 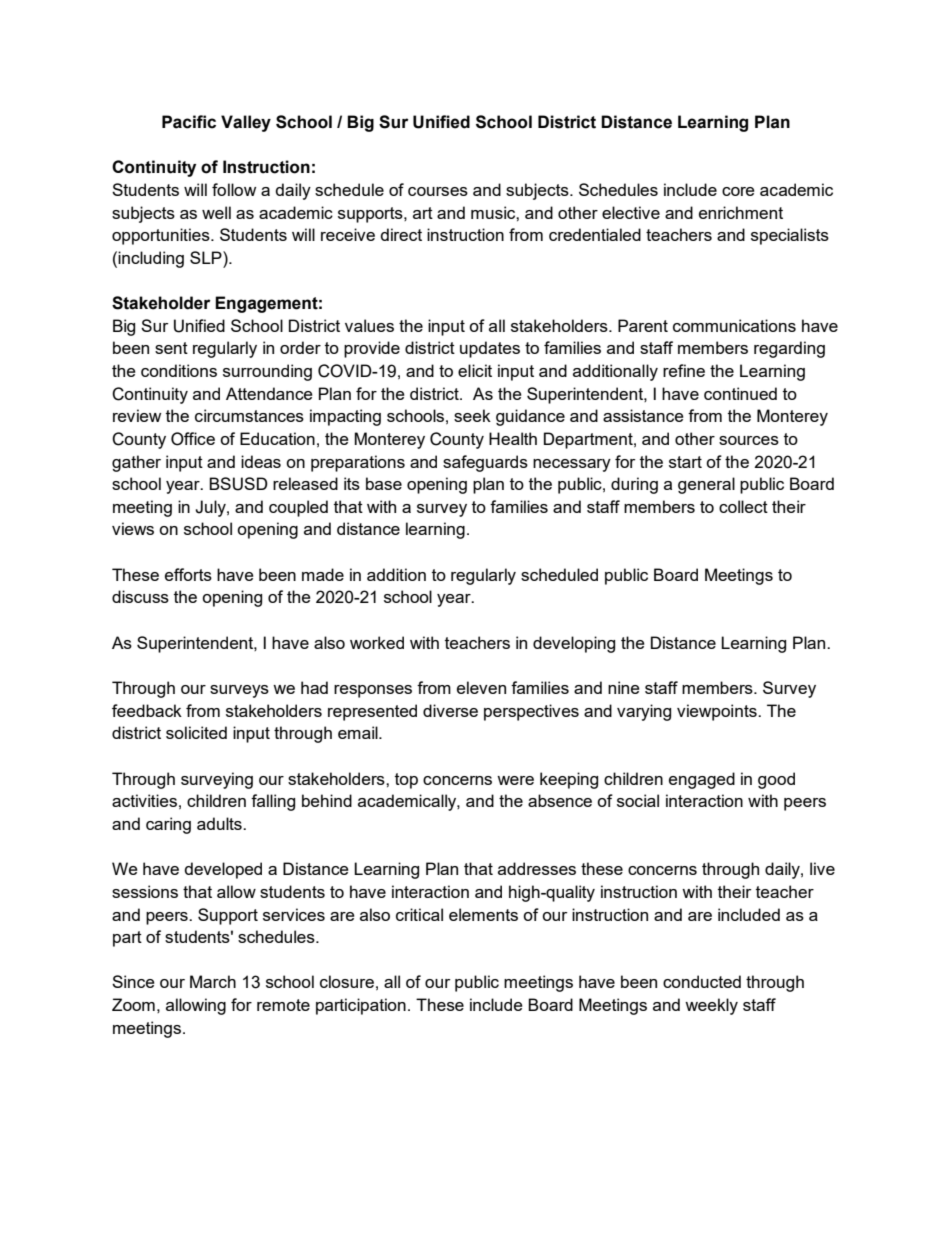 What do you see at coordinates (776, 780) in the document?
I see `good` at bounding box center [776, 780].
